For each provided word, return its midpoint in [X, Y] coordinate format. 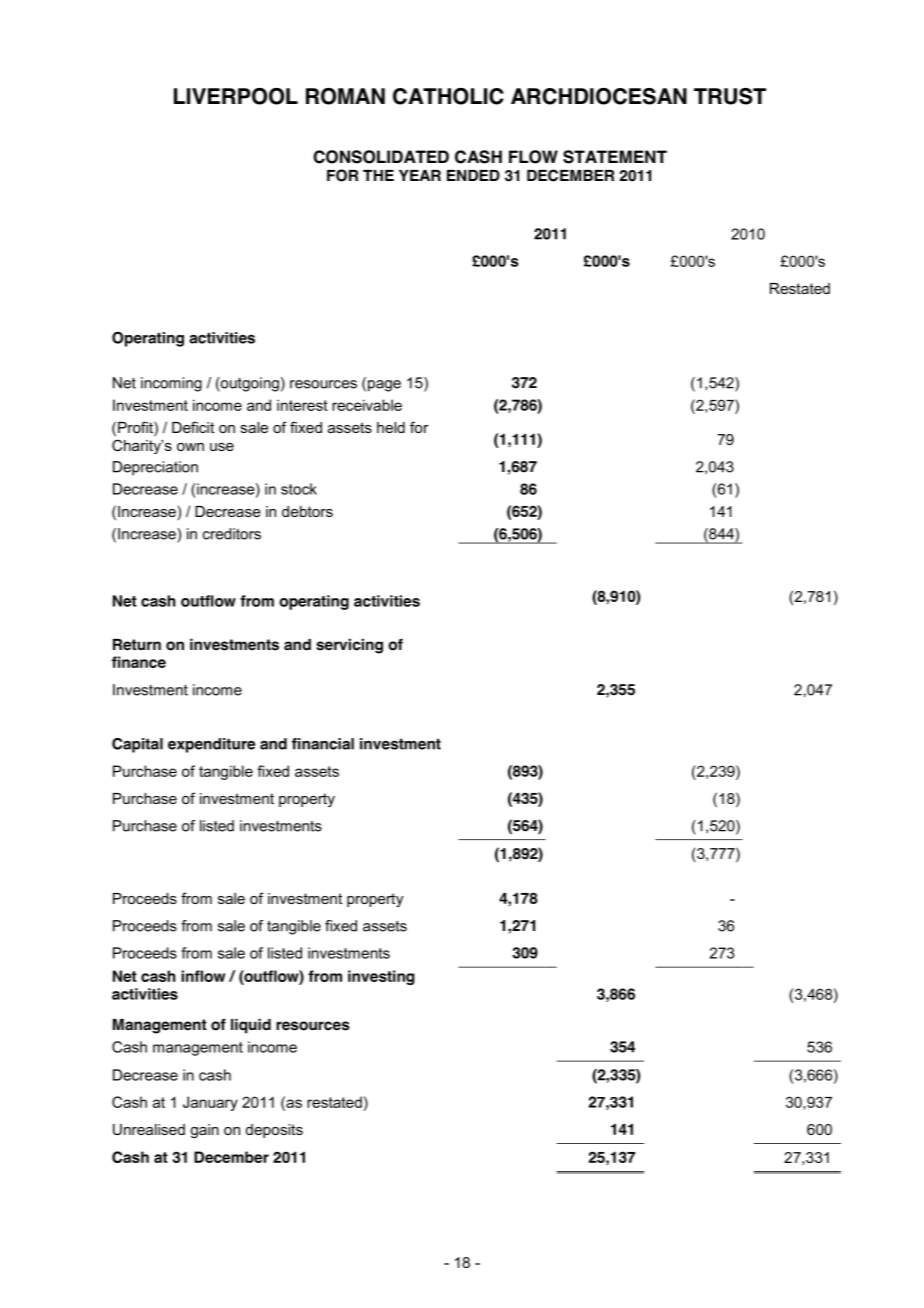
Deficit [193, 427]
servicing [349, 646]
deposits [274, 1131]
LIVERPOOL [236, 96]
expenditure [211, 745]
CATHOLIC [448, 96]
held [391, 427]
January [210, 1103]
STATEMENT [615, 157]
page [384, 386]
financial [323, 744]
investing [381, 977]
